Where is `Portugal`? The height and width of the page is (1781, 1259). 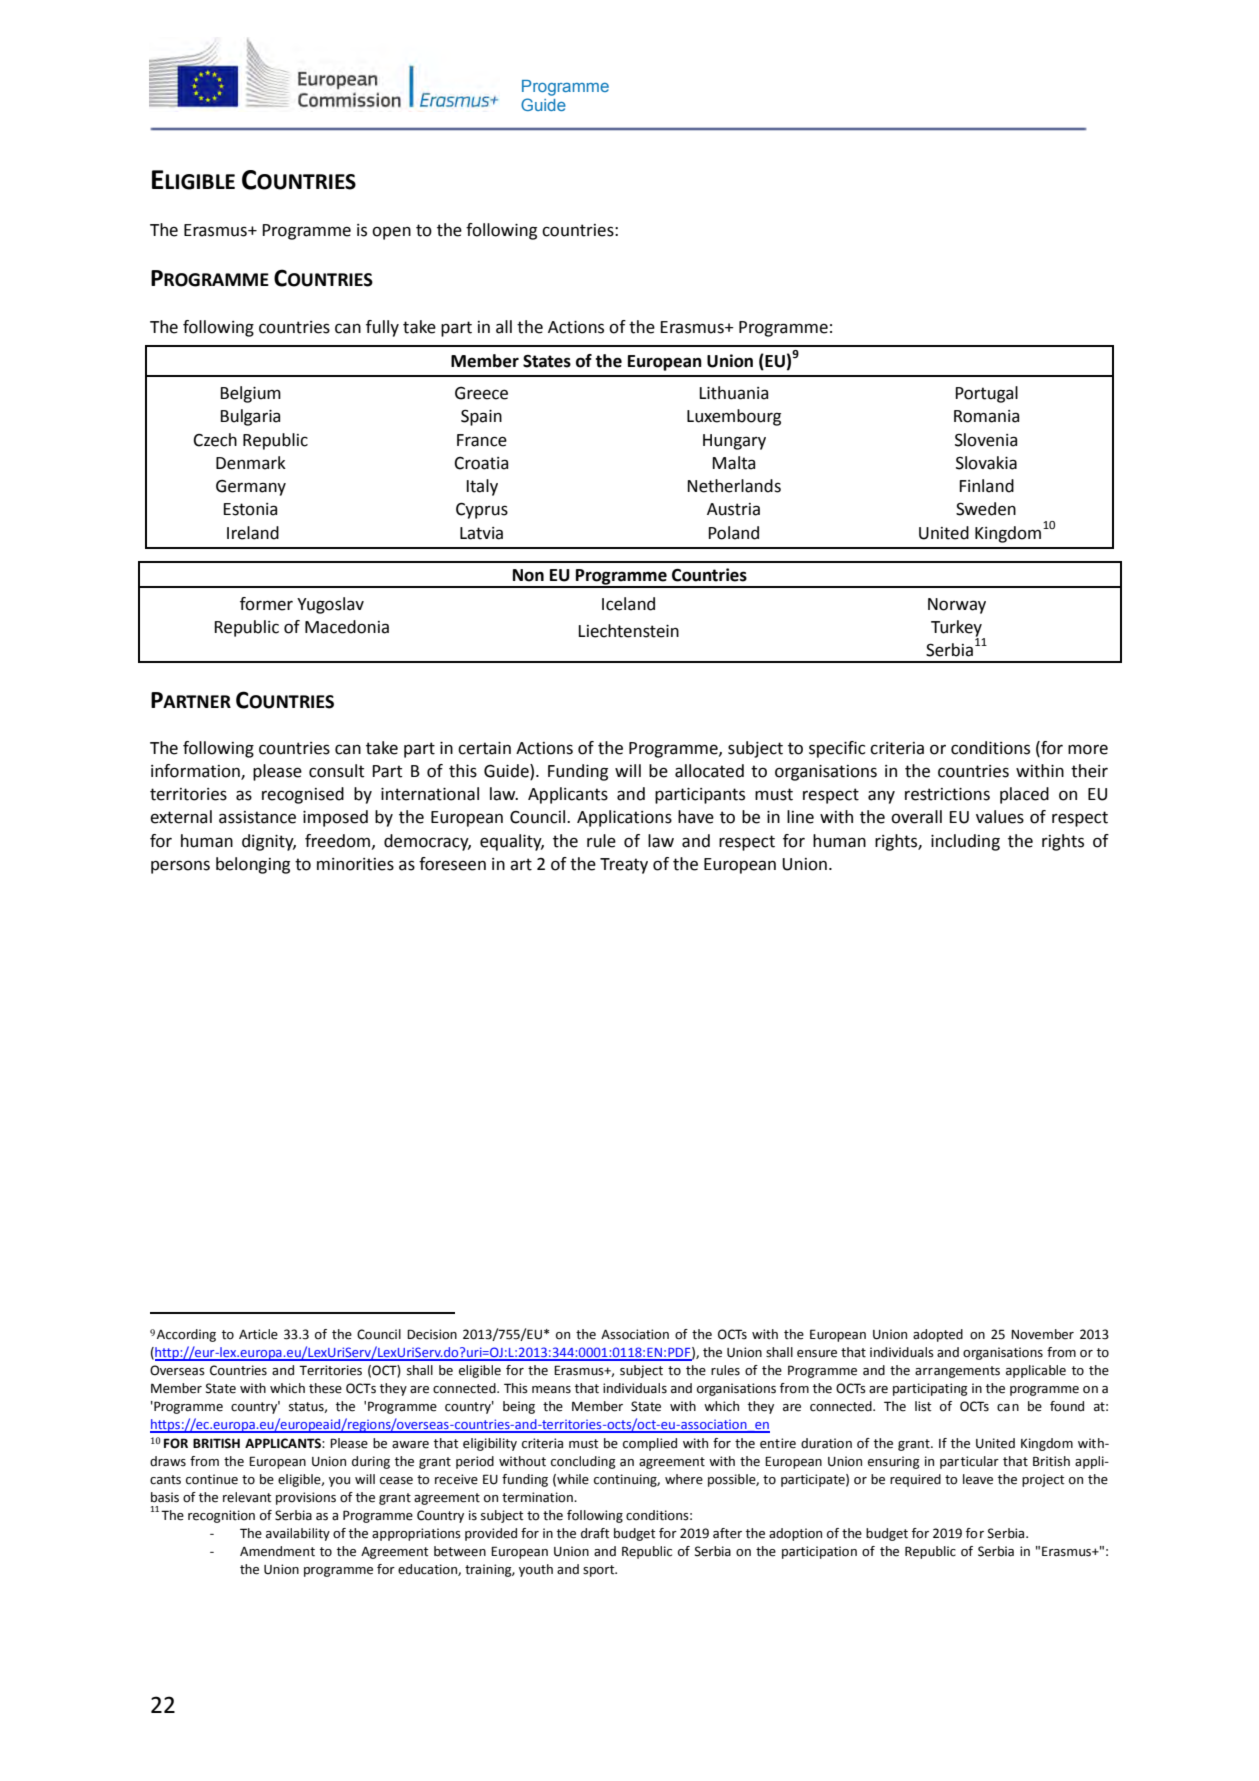
Portugal is located at coordinates (986, 394).
